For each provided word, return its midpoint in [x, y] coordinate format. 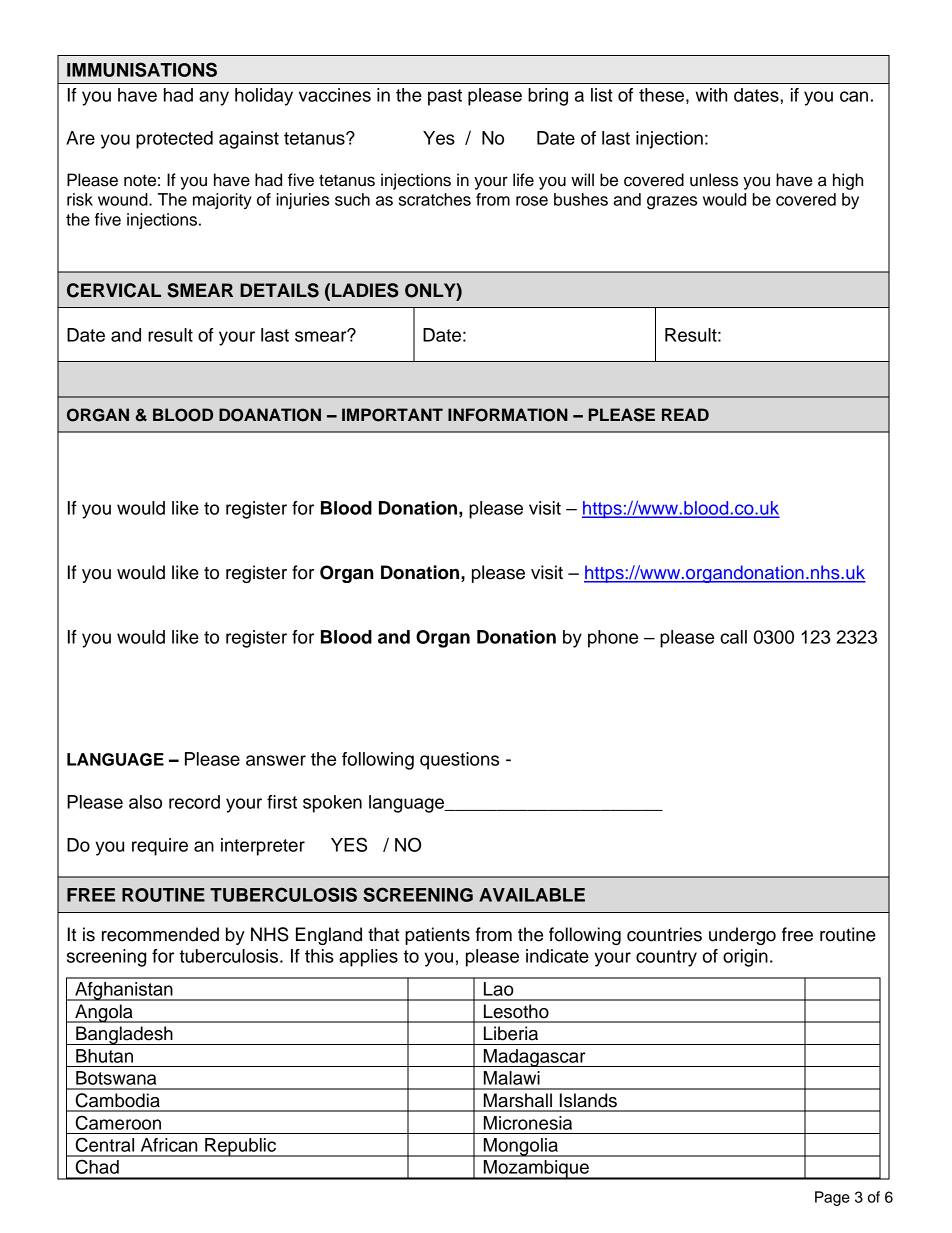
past [445, 97]
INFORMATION [508, 415]
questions [459, 761]
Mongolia [521, 1147]
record [194, 802]
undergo [742, 936]
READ [685, 414]
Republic [240, 1147]
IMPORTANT [392, 415]
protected [174, 140]
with [711, 95]
